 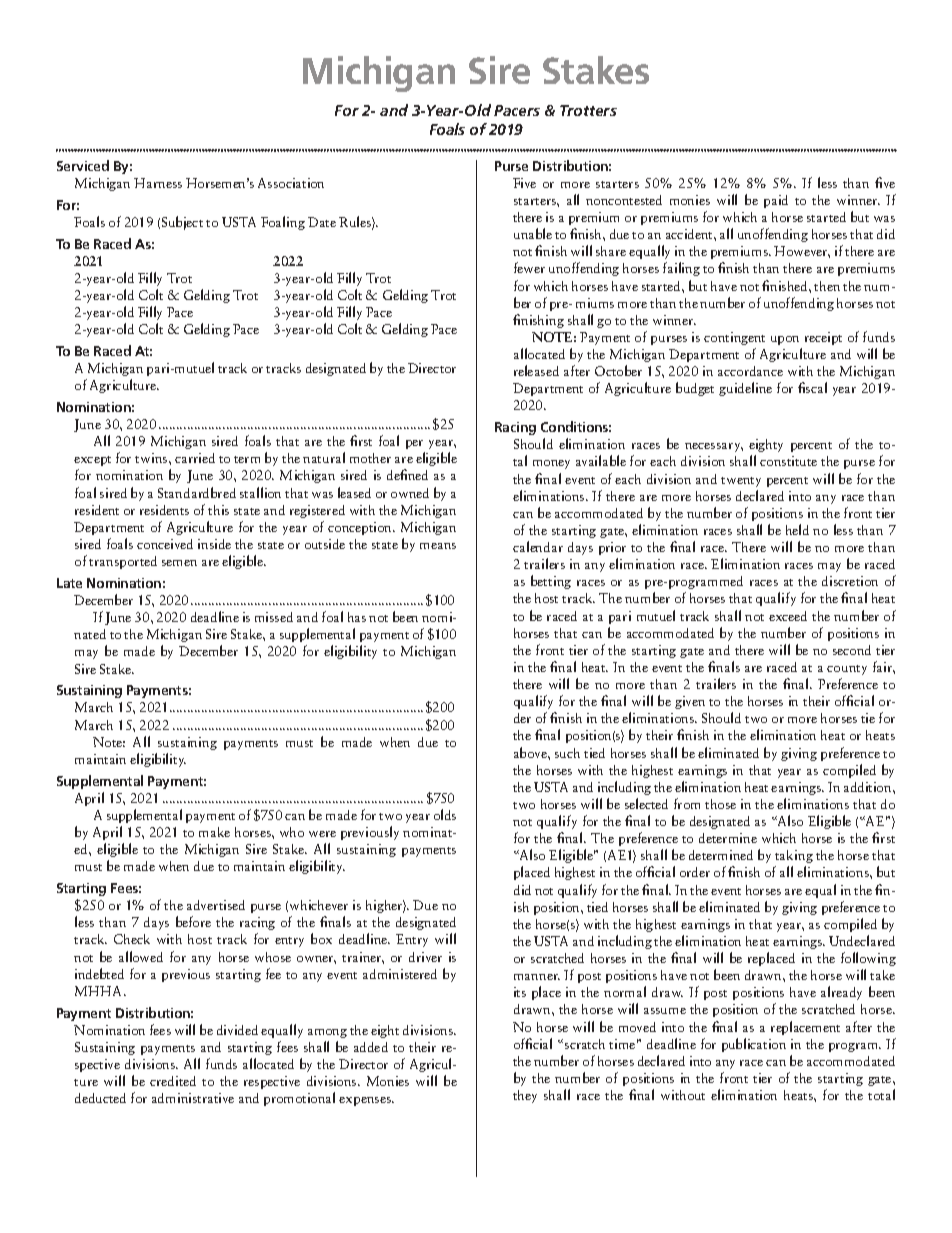 What do you see at coordinates (812, 387) in the document?
I see `fiscal` at bounding box center [812, 387].
